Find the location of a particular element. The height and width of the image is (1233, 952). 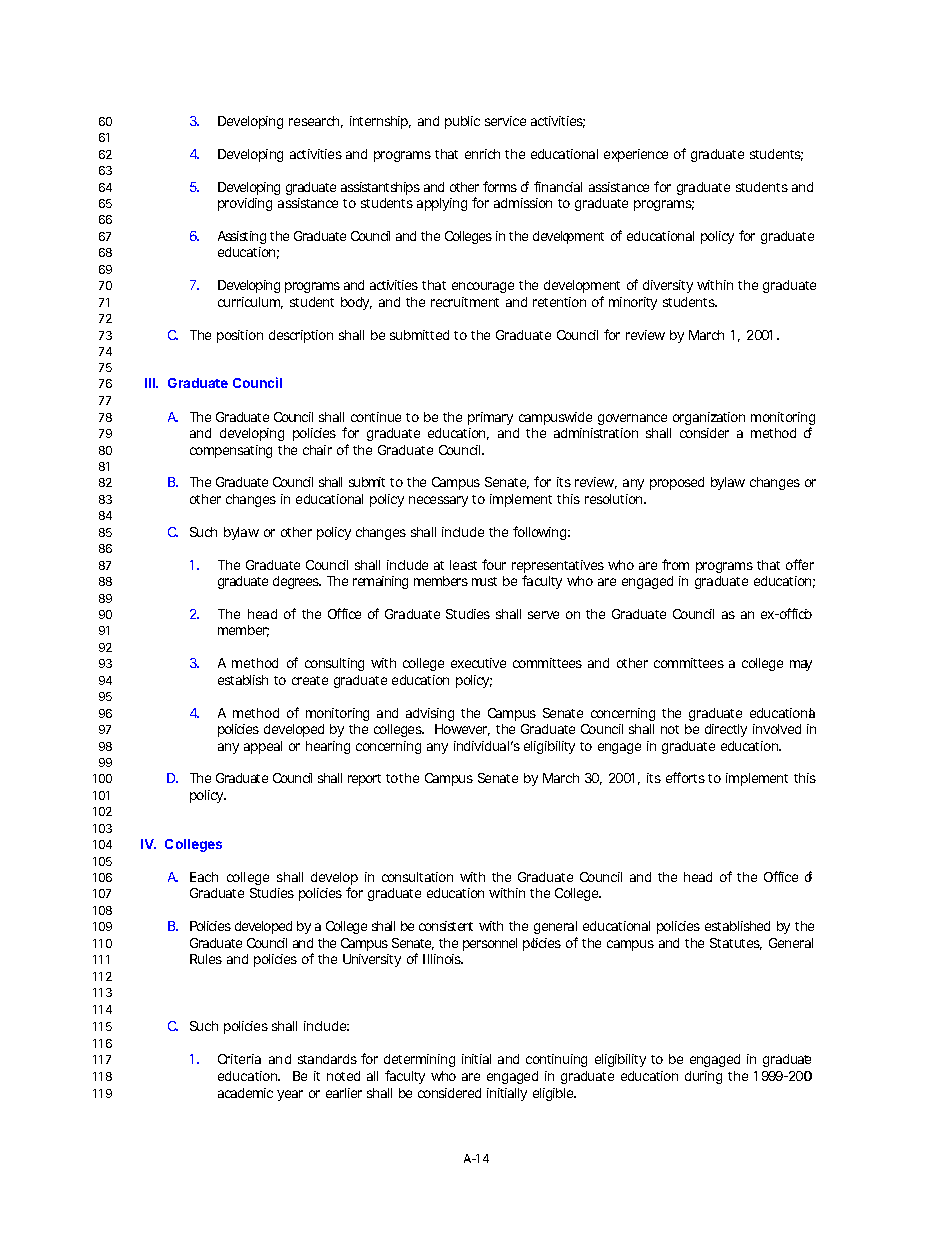

organization is located at coordinates (709, 418).
